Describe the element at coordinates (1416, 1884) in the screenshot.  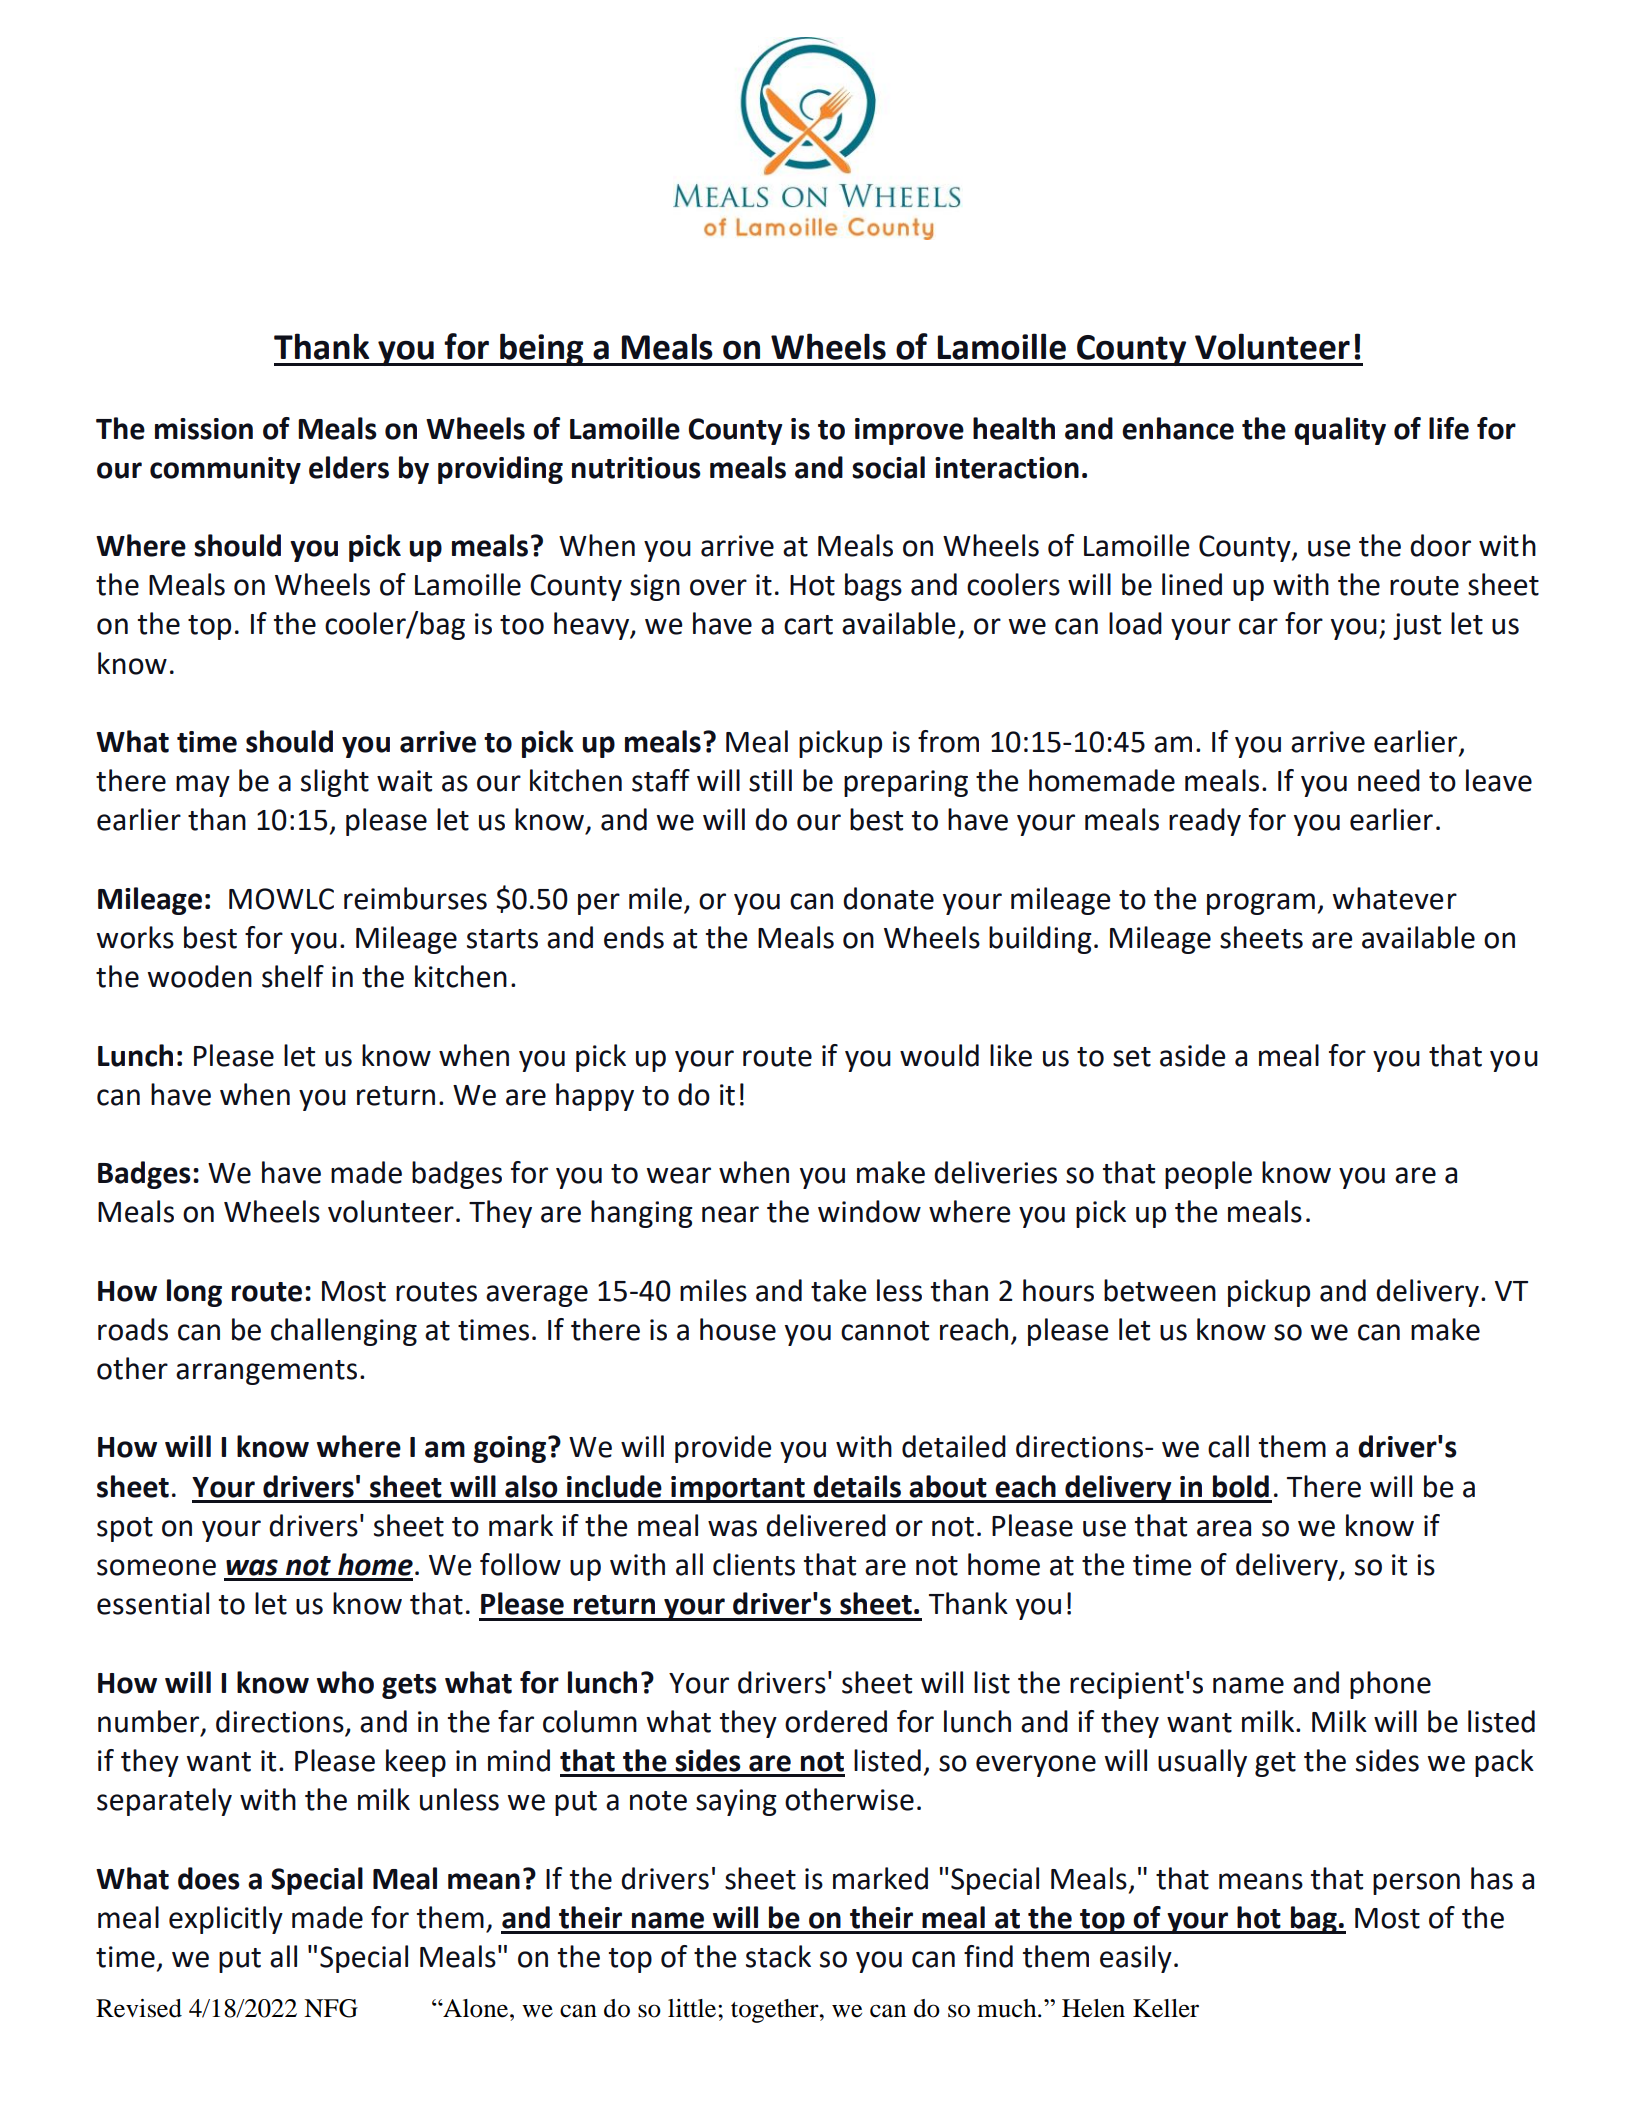
I see `person` at that location.
